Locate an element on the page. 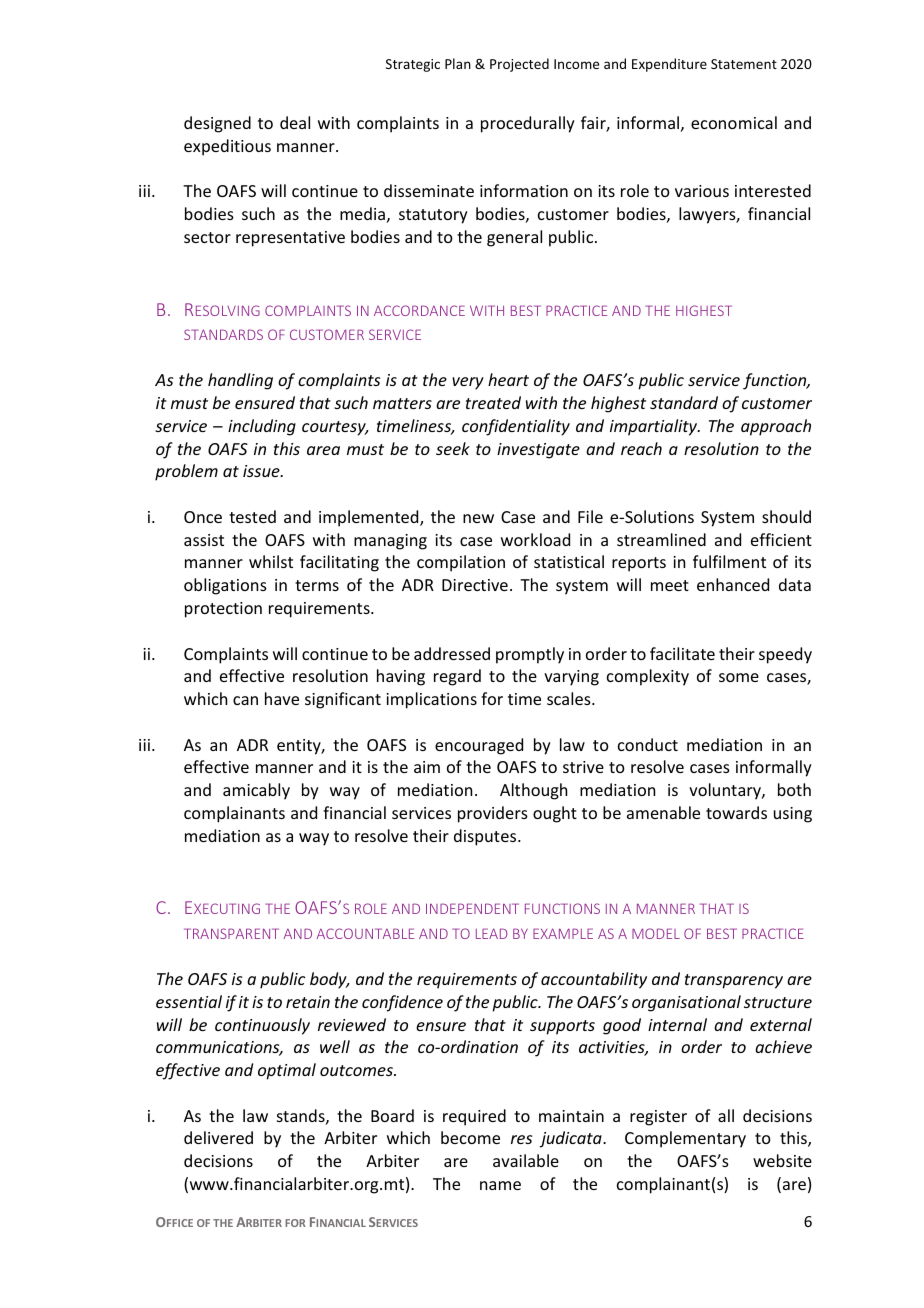  Complementary is located at coordinates (685, 1139).
